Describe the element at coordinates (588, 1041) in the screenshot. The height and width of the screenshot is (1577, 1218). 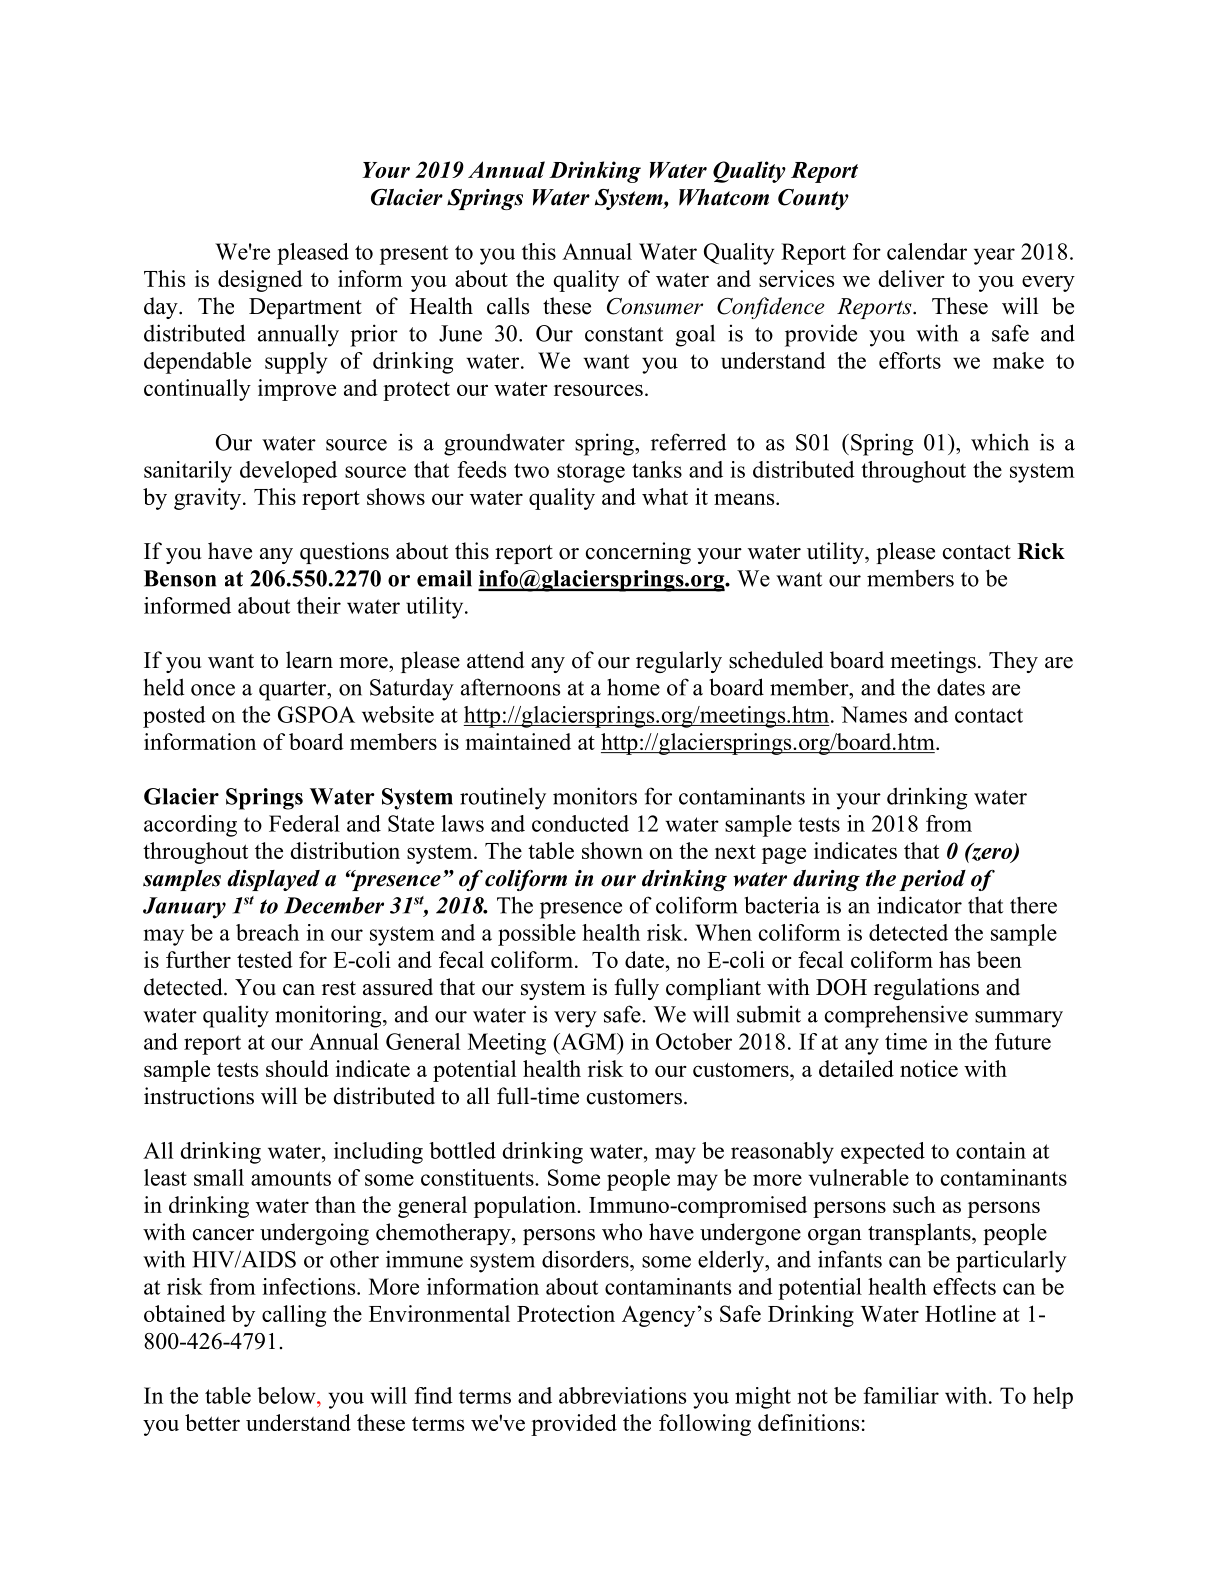
I see `AGM` at that location.
